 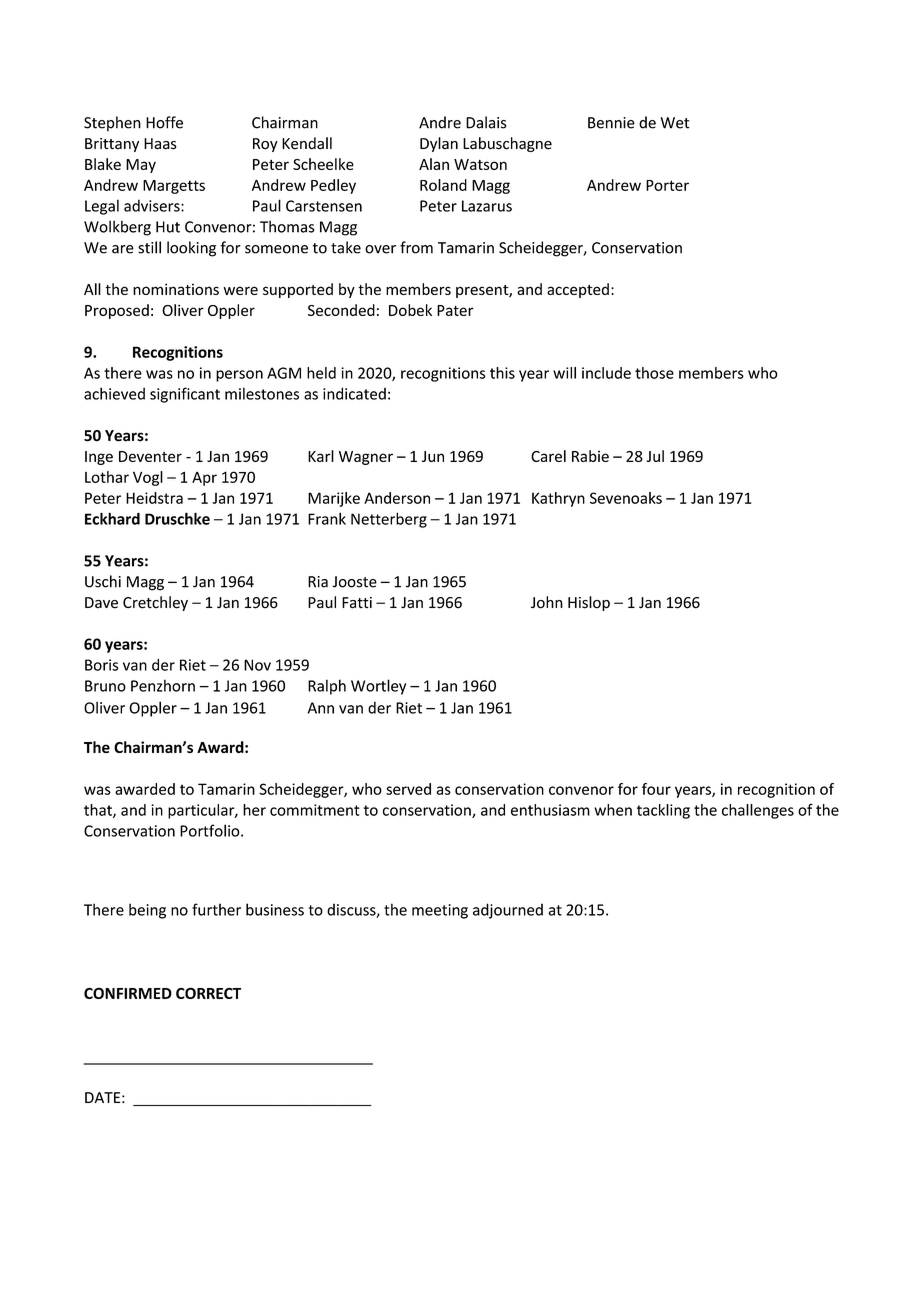 What do you see at coordinates (208, 993) in the screenshot?
I see `CORRECT` at bounding box center [208, 993].
